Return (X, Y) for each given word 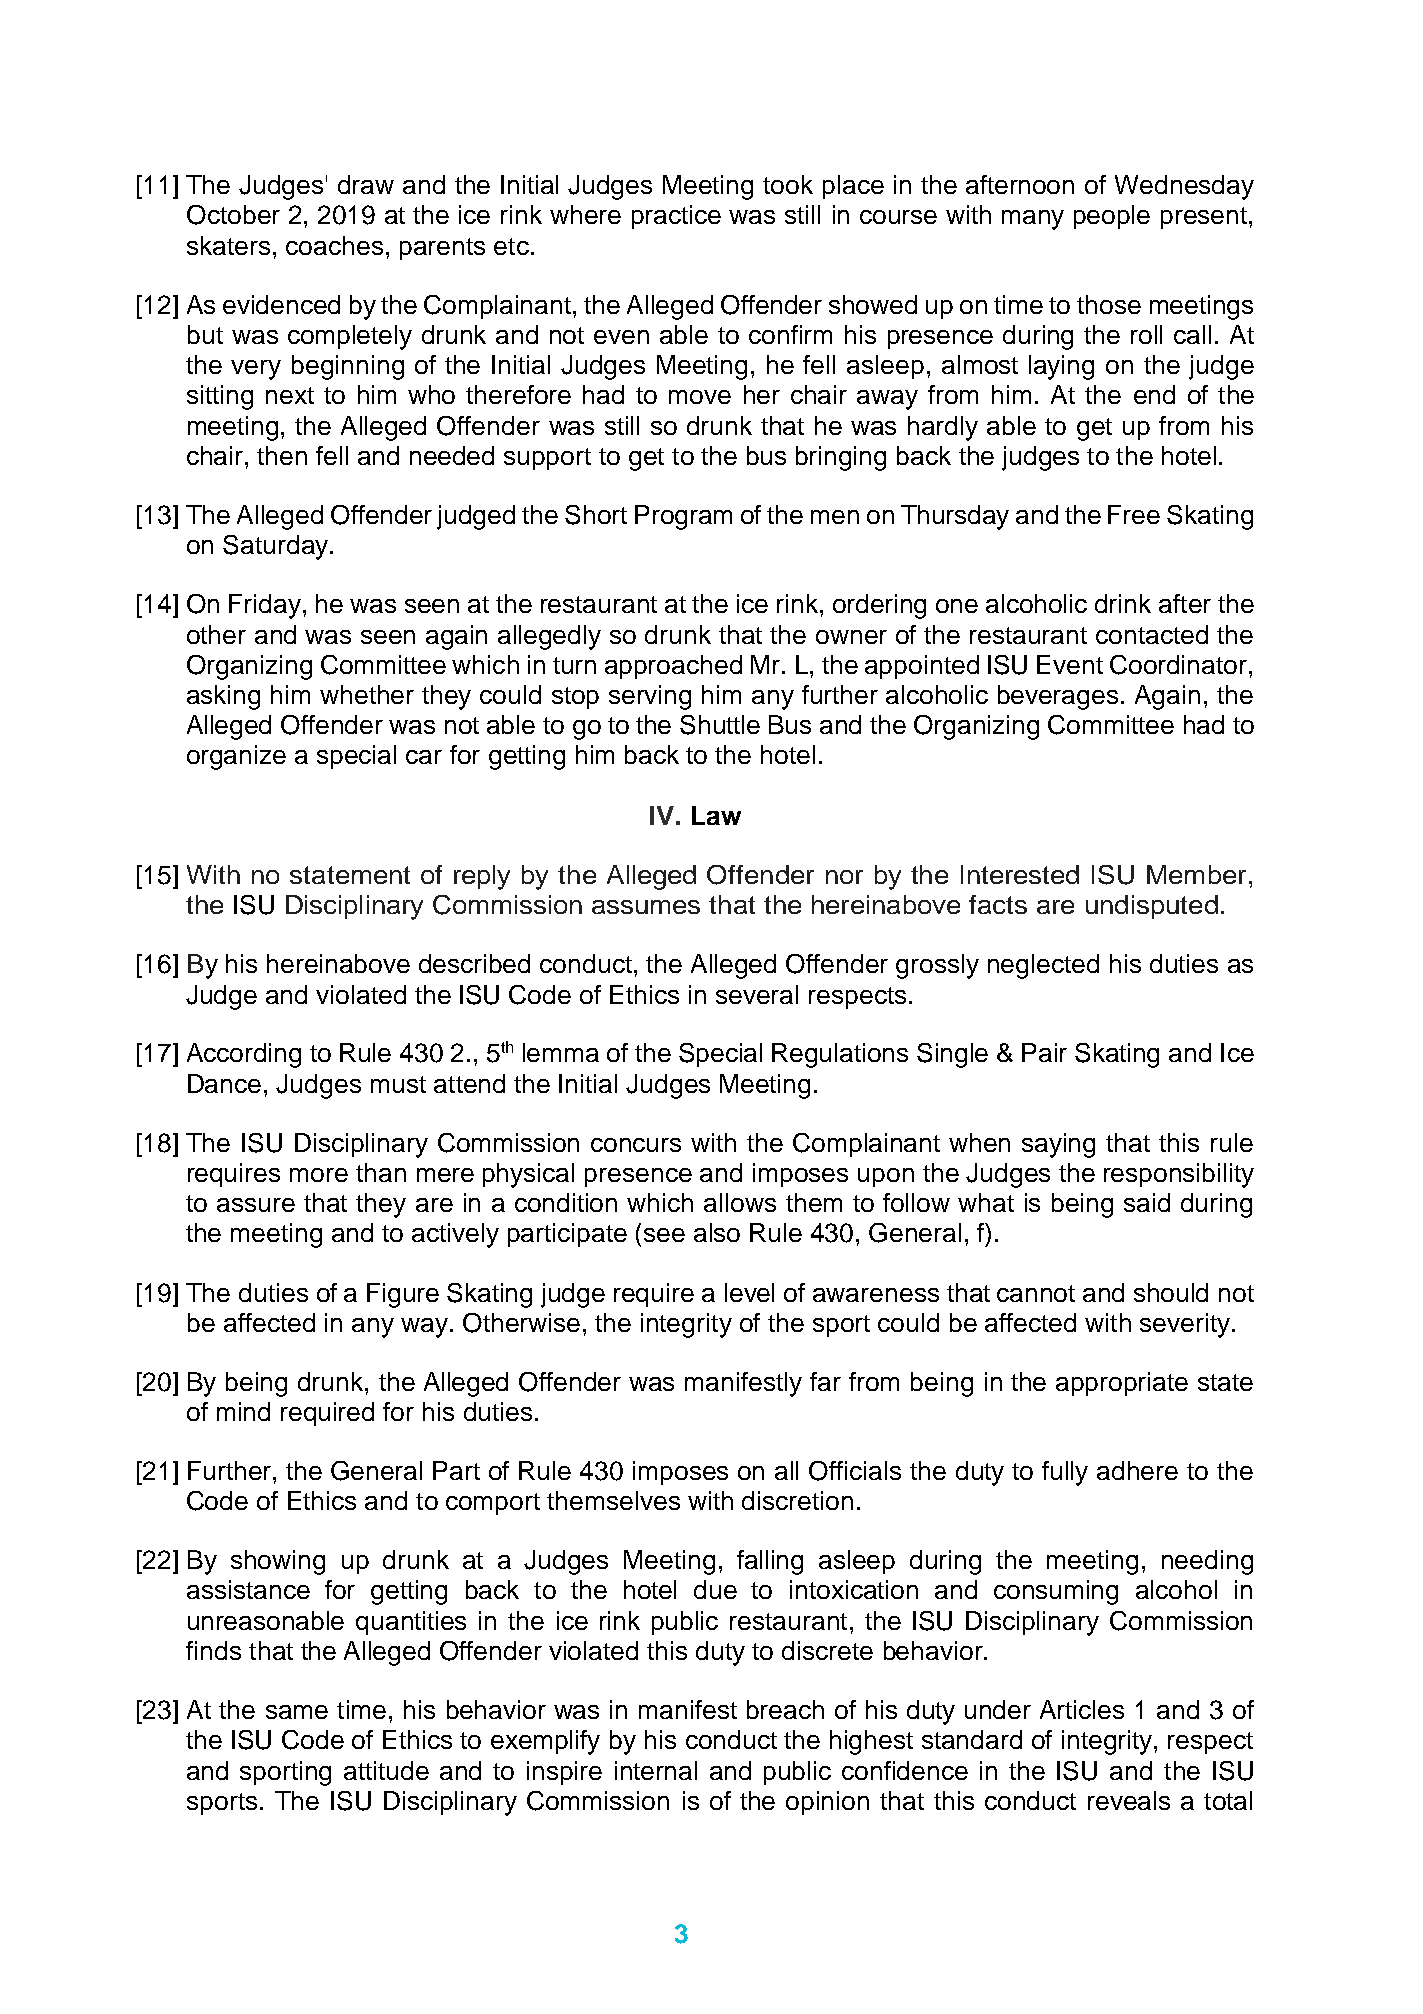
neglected (1043, 966)
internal (656, 1770)
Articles (1082, 1709)
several (757, 994)
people (1112, 217)
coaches (334, 245)
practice (676, 217)
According (244, 1055)
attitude (386, 1770)
